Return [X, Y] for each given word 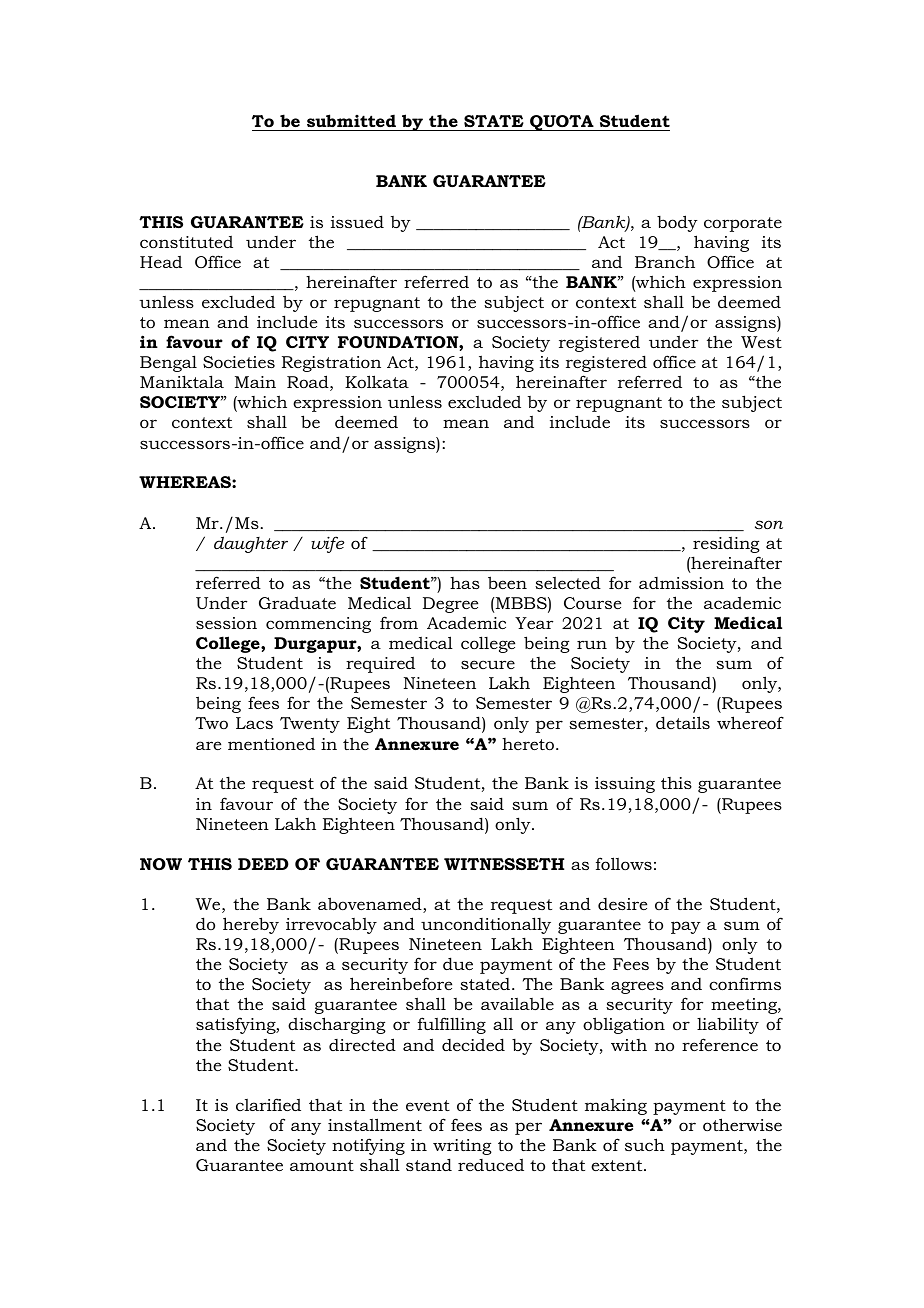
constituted [186, 242]
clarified [268, 1104]
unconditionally [486, 925]
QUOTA [562, 123]
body [677, 223]
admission [681, 583]
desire [622, 904]
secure [488, 664]
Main [255, 382]
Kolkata [377, 381]
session [226, 623]
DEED [263, 864]
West [761, 342]
